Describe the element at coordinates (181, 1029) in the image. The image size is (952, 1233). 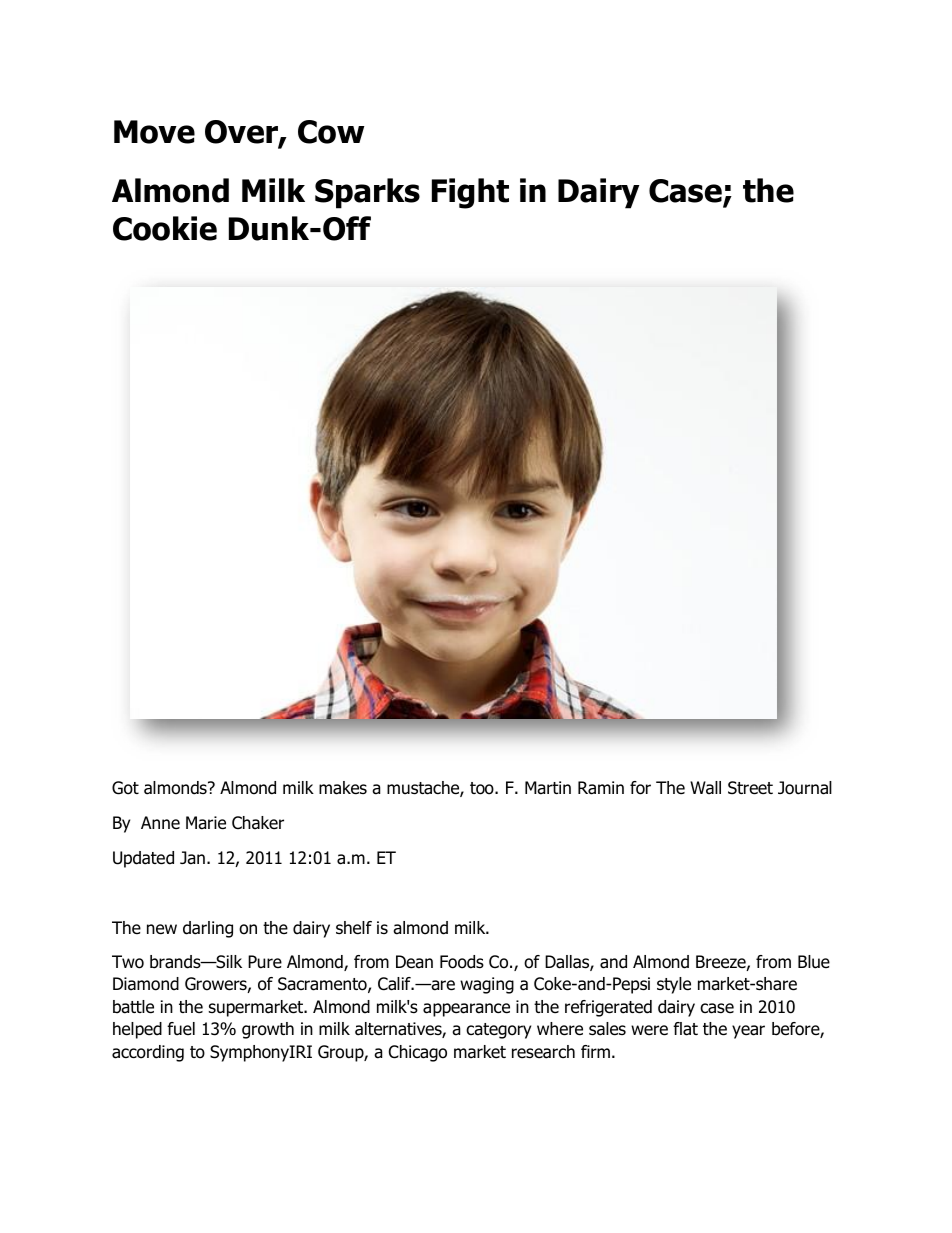
I see `fuel` at that location.
